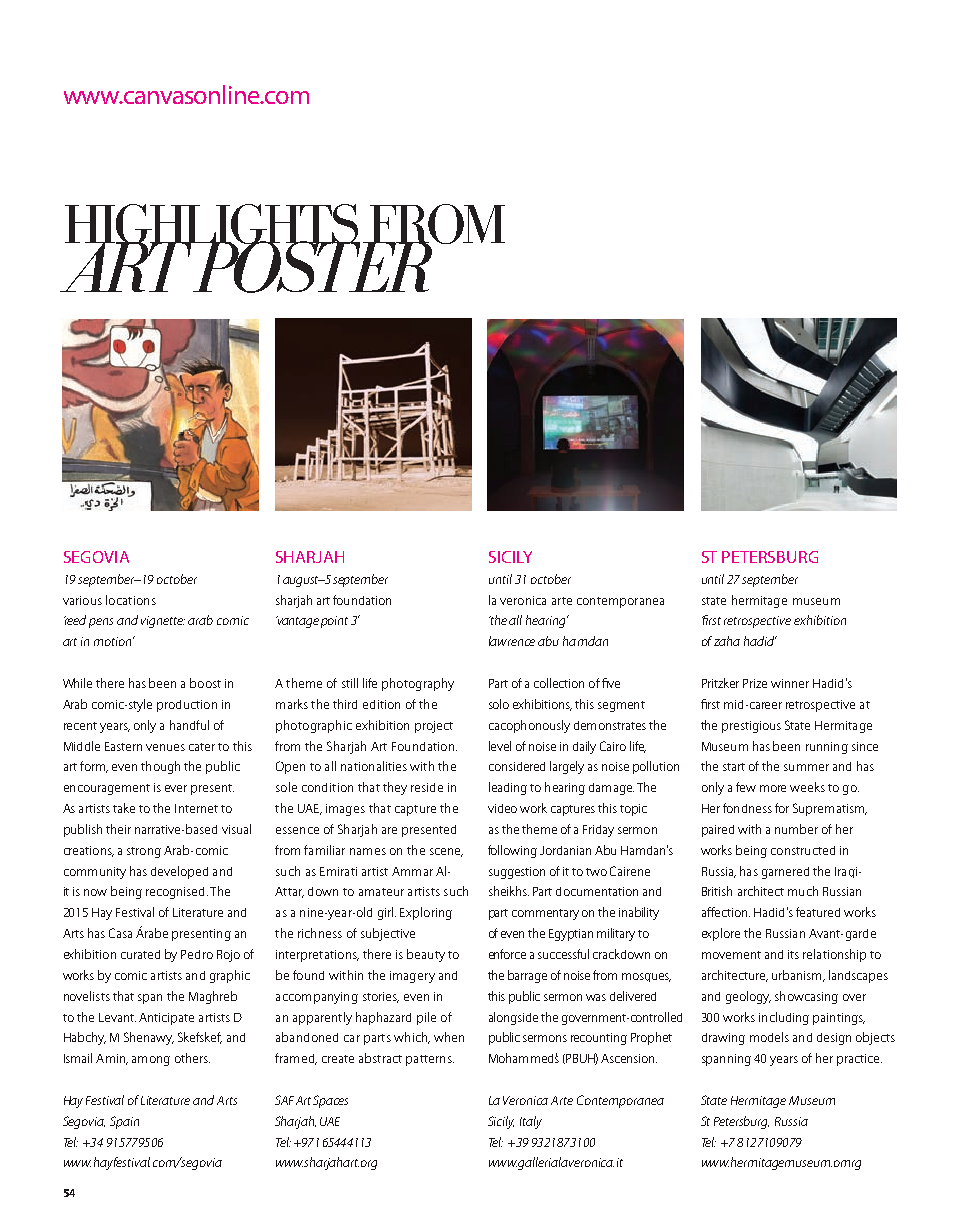 This document has width=980, height=1230. I want to click on point, so click(334, 622).
